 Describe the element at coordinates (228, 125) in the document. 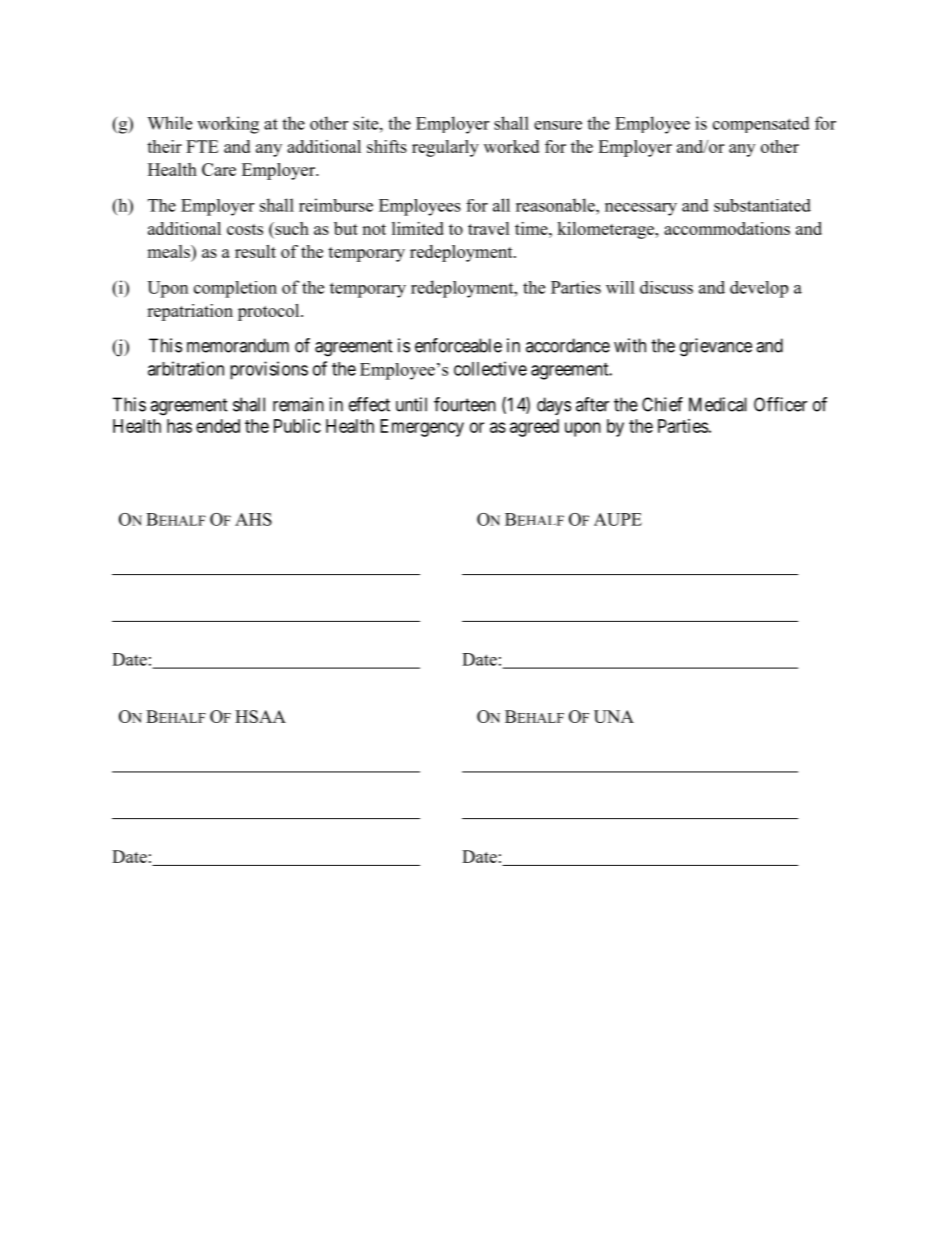

I see `working` at that location.
